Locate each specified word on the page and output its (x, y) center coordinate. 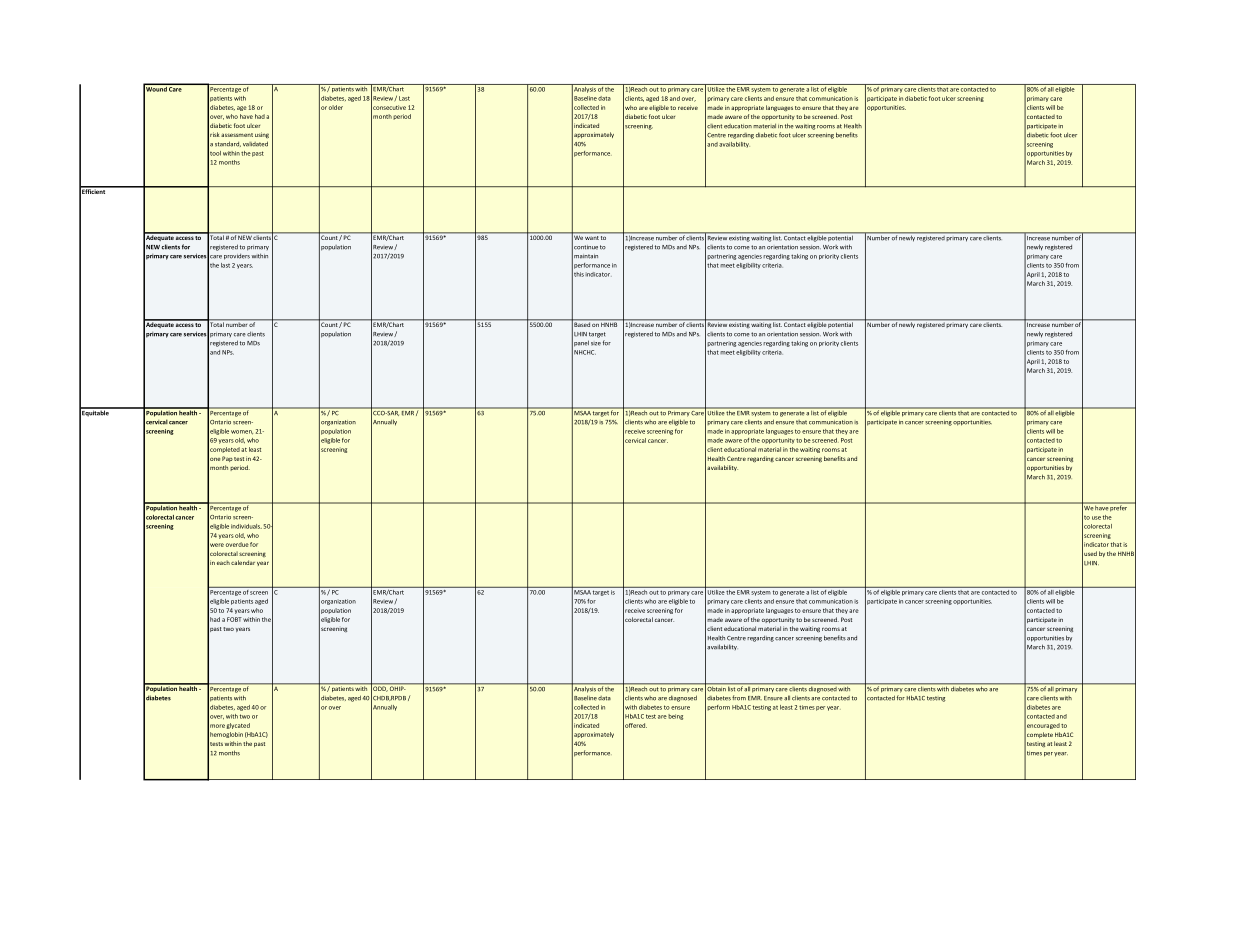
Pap (227, 459)
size (596, 344)
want (592, 238)
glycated (238, 726)
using (262, 135)
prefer (1119, 507)
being (675, 717)
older (336, 107)
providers (237, 257)
